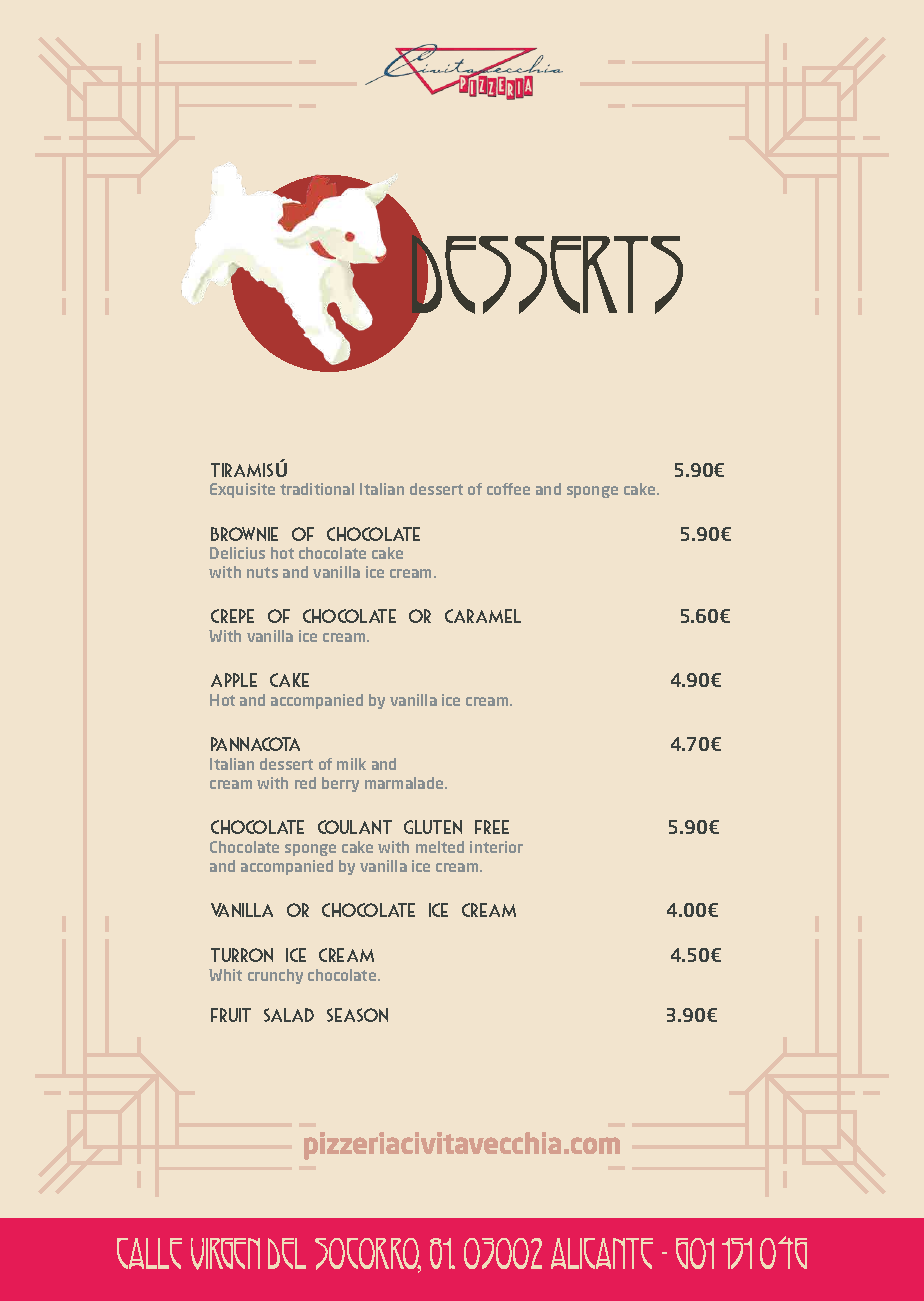 The image size is (924, 1301). Describe the element at coordinates (602, 1253) in the screenshot. I see `Alicante` at that location.
